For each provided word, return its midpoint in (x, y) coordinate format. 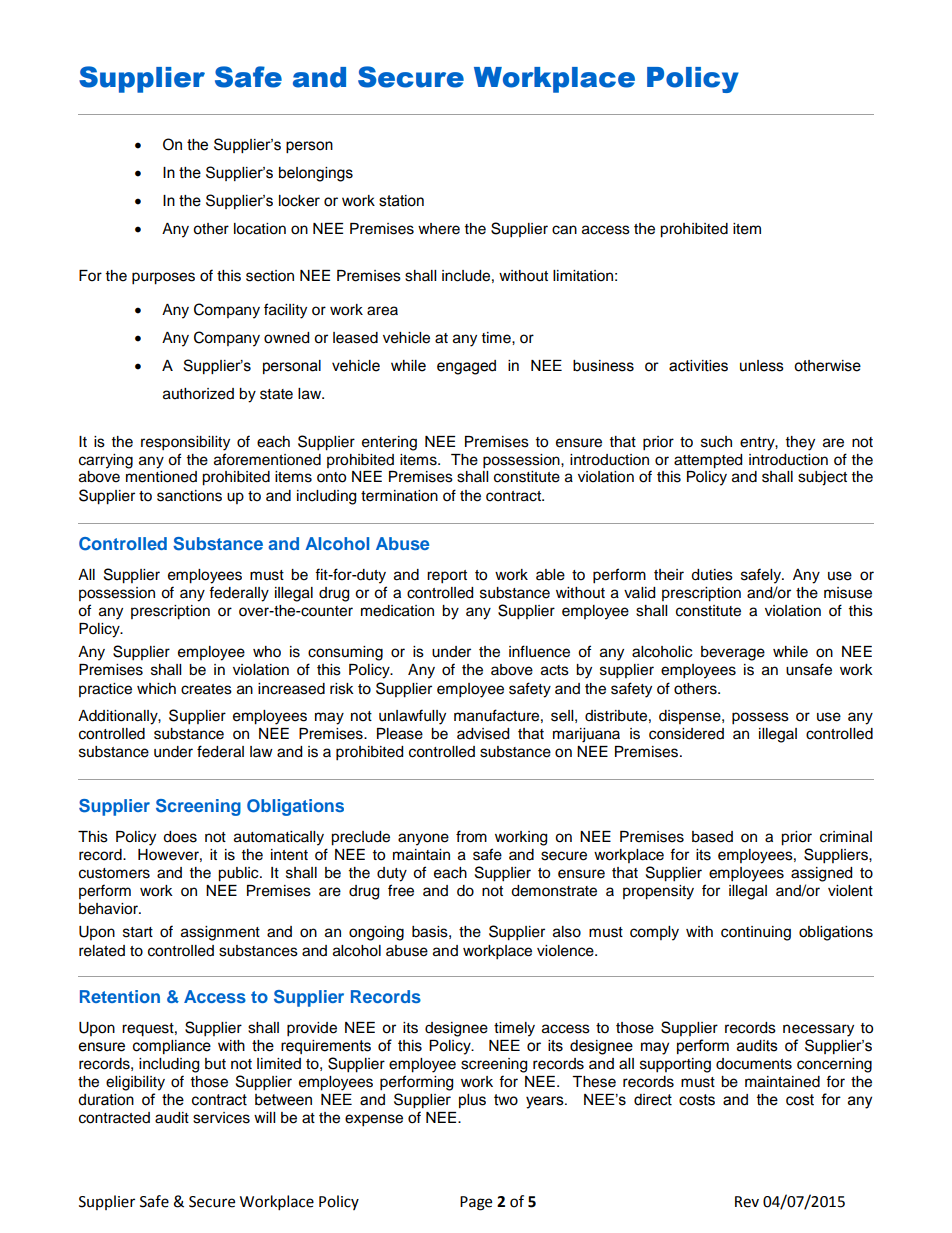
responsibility (185, 443)
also (567, 932)
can (564, 230)
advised (483, 734)
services (221, 1118)
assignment (220, 933)
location (260, 229)
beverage (733, 653)
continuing (756, 933)
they (800, 443)
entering (389, 443)
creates (206, 689)
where (439, 229)
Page (476, 1203)
